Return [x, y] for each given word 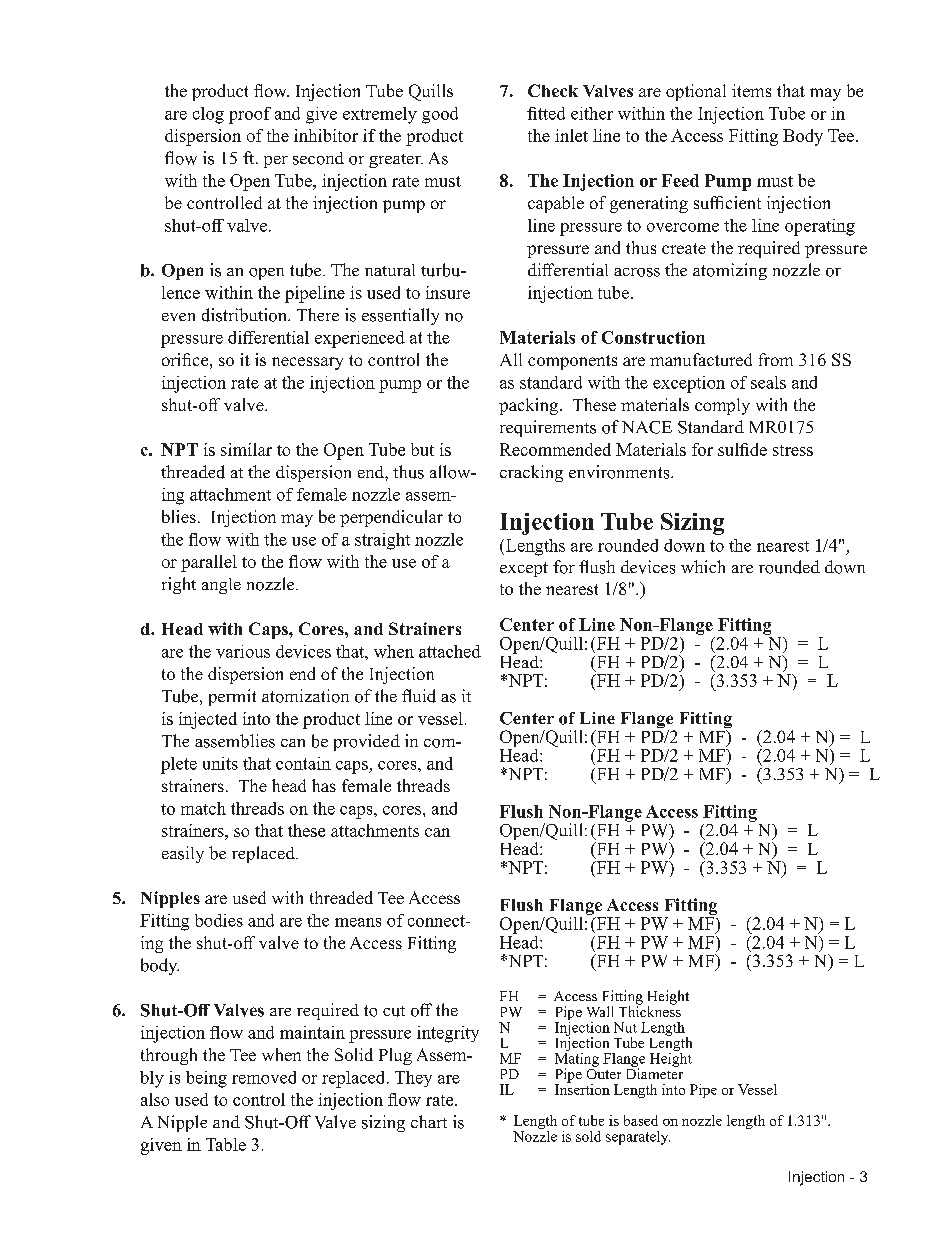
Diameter [655, 1072]
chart [429, 1121]
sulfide [742, 449]
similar [246, 449]
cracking [531, 473]
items [751, 90]
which [703, 566]
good [440, 115]
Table [226, 1144]
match [203, 808]
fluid [419, 696]
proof [250, 115]
